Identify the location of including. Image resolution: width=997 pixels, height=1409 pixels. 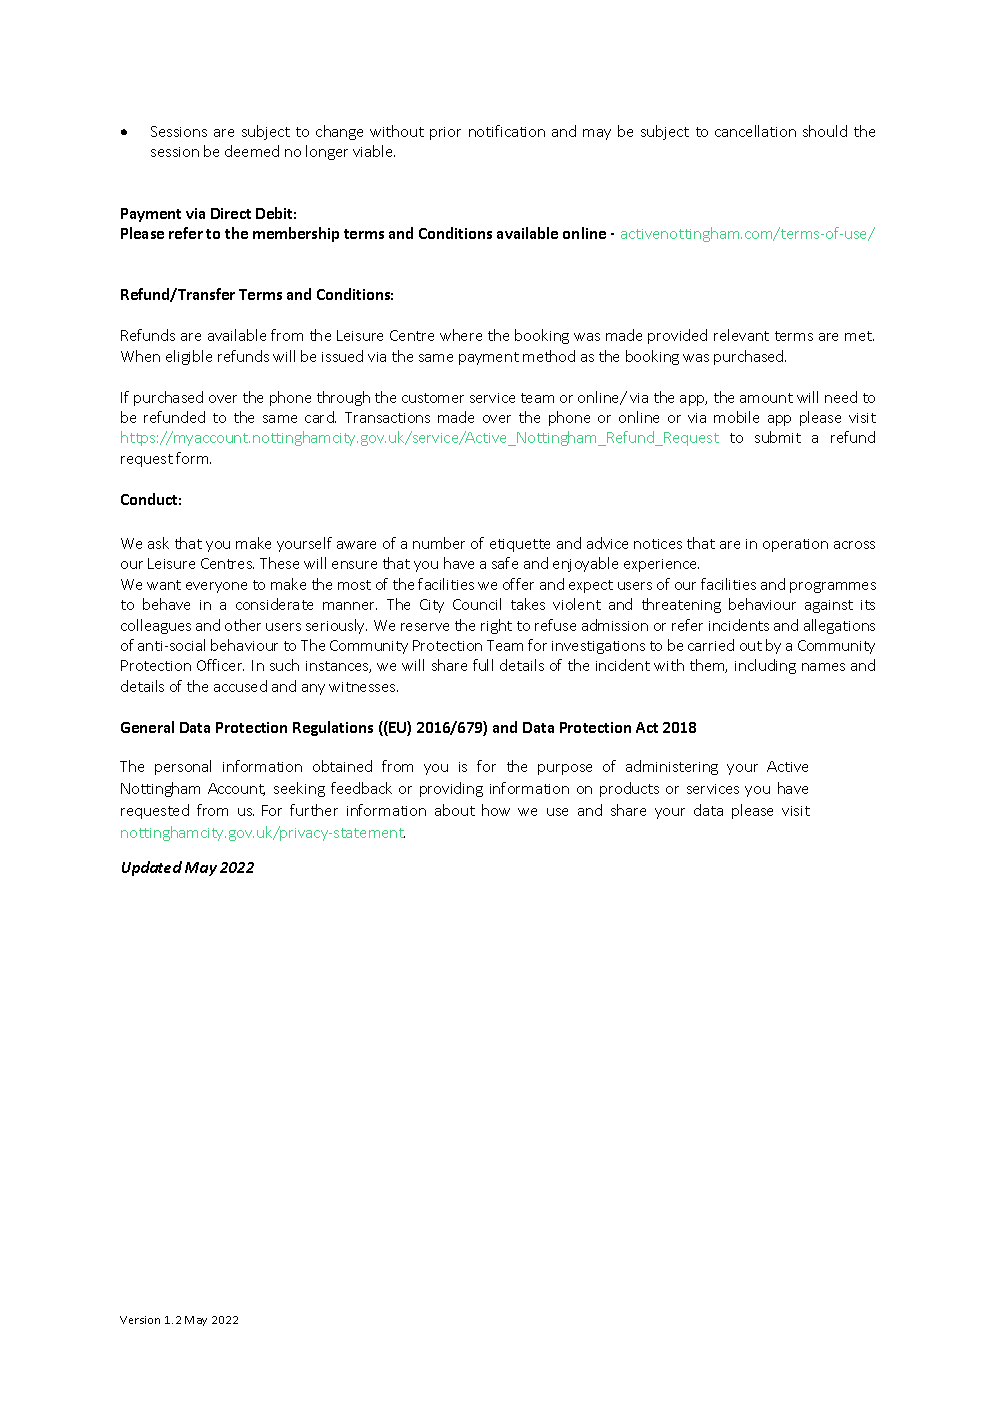
(765, 666).
